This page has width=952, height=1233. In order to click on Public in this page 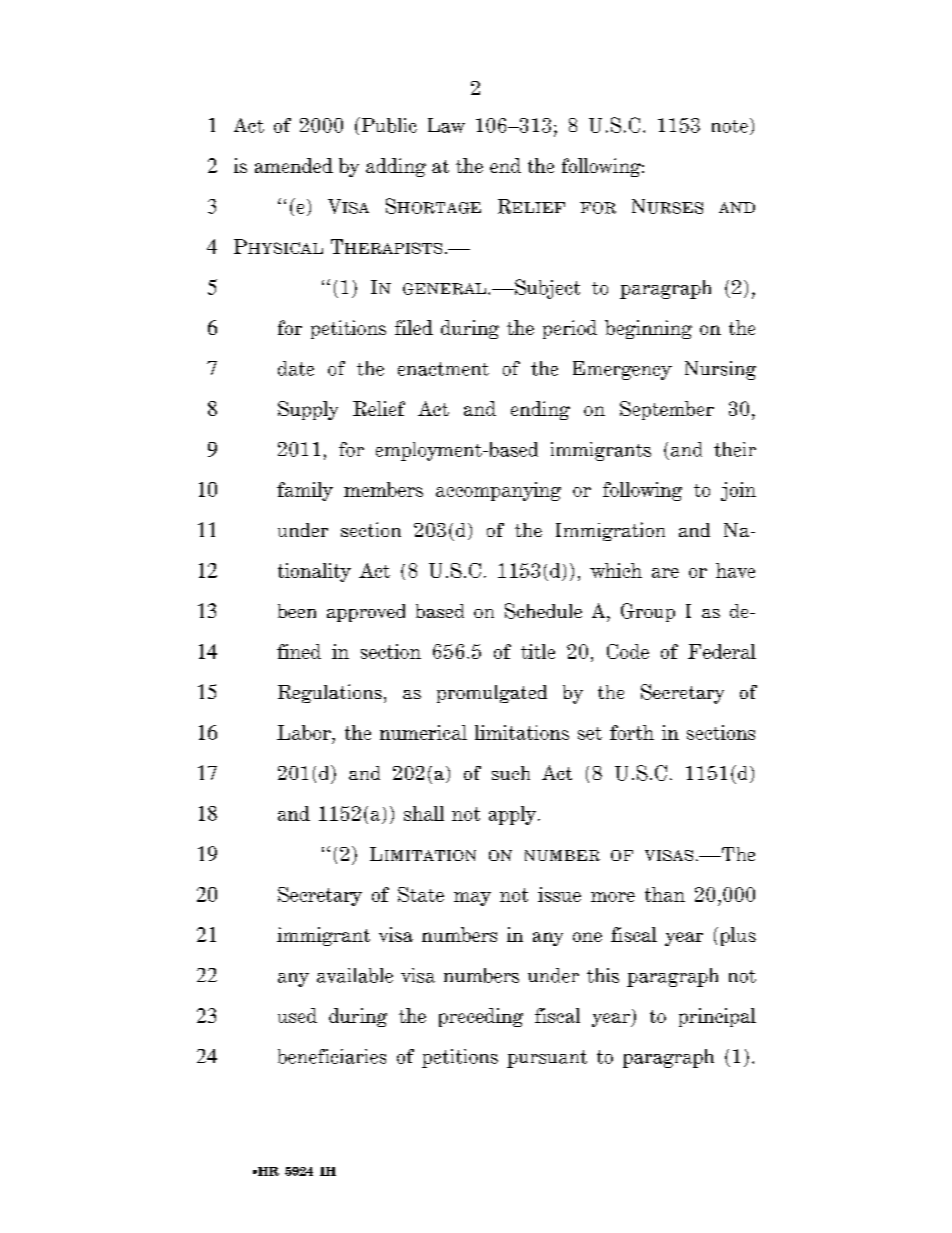, I will do `click(388, 125)`.
